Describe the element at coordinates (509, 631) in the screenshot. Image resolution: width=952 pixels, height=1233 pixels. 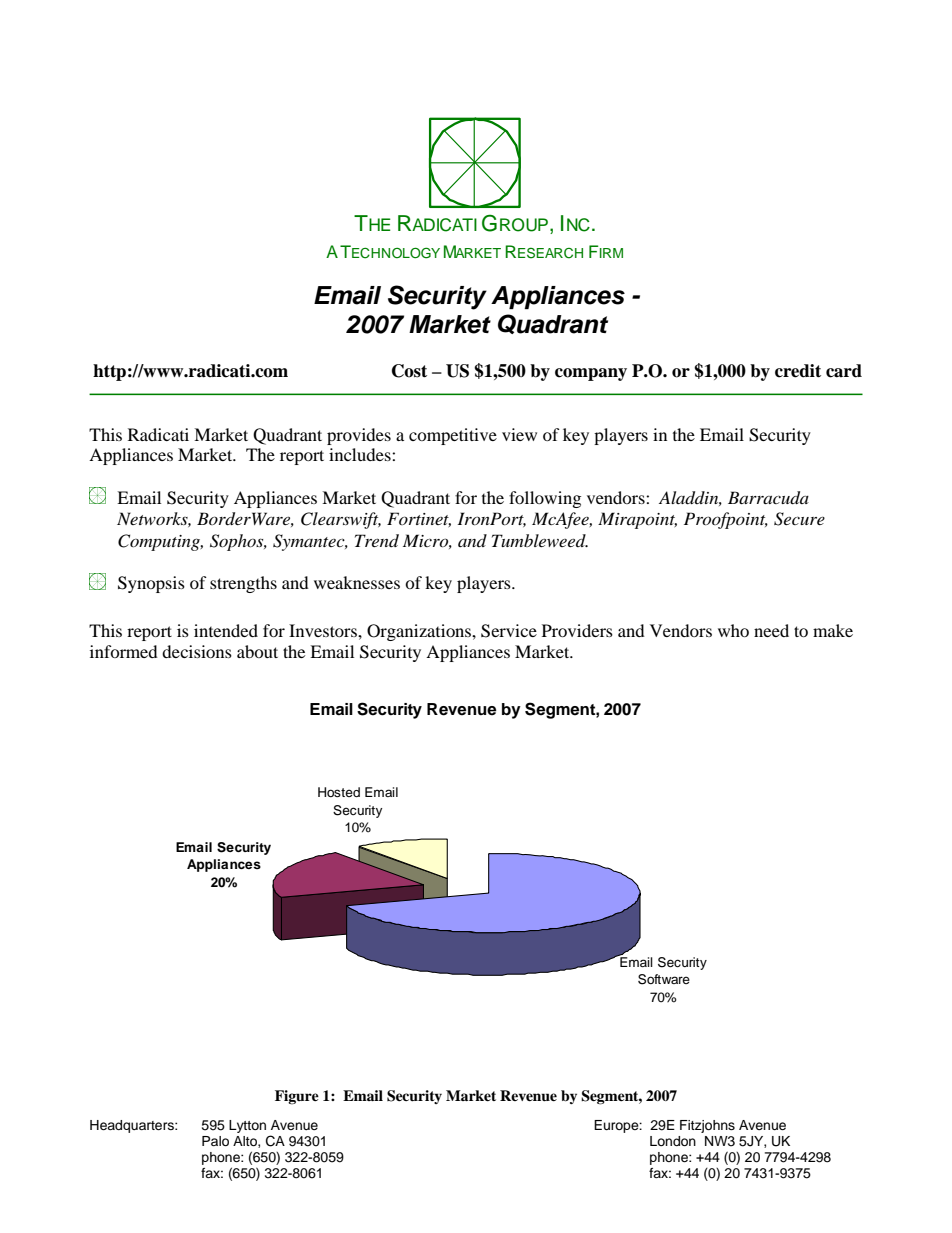
I see `Service` at that location.
